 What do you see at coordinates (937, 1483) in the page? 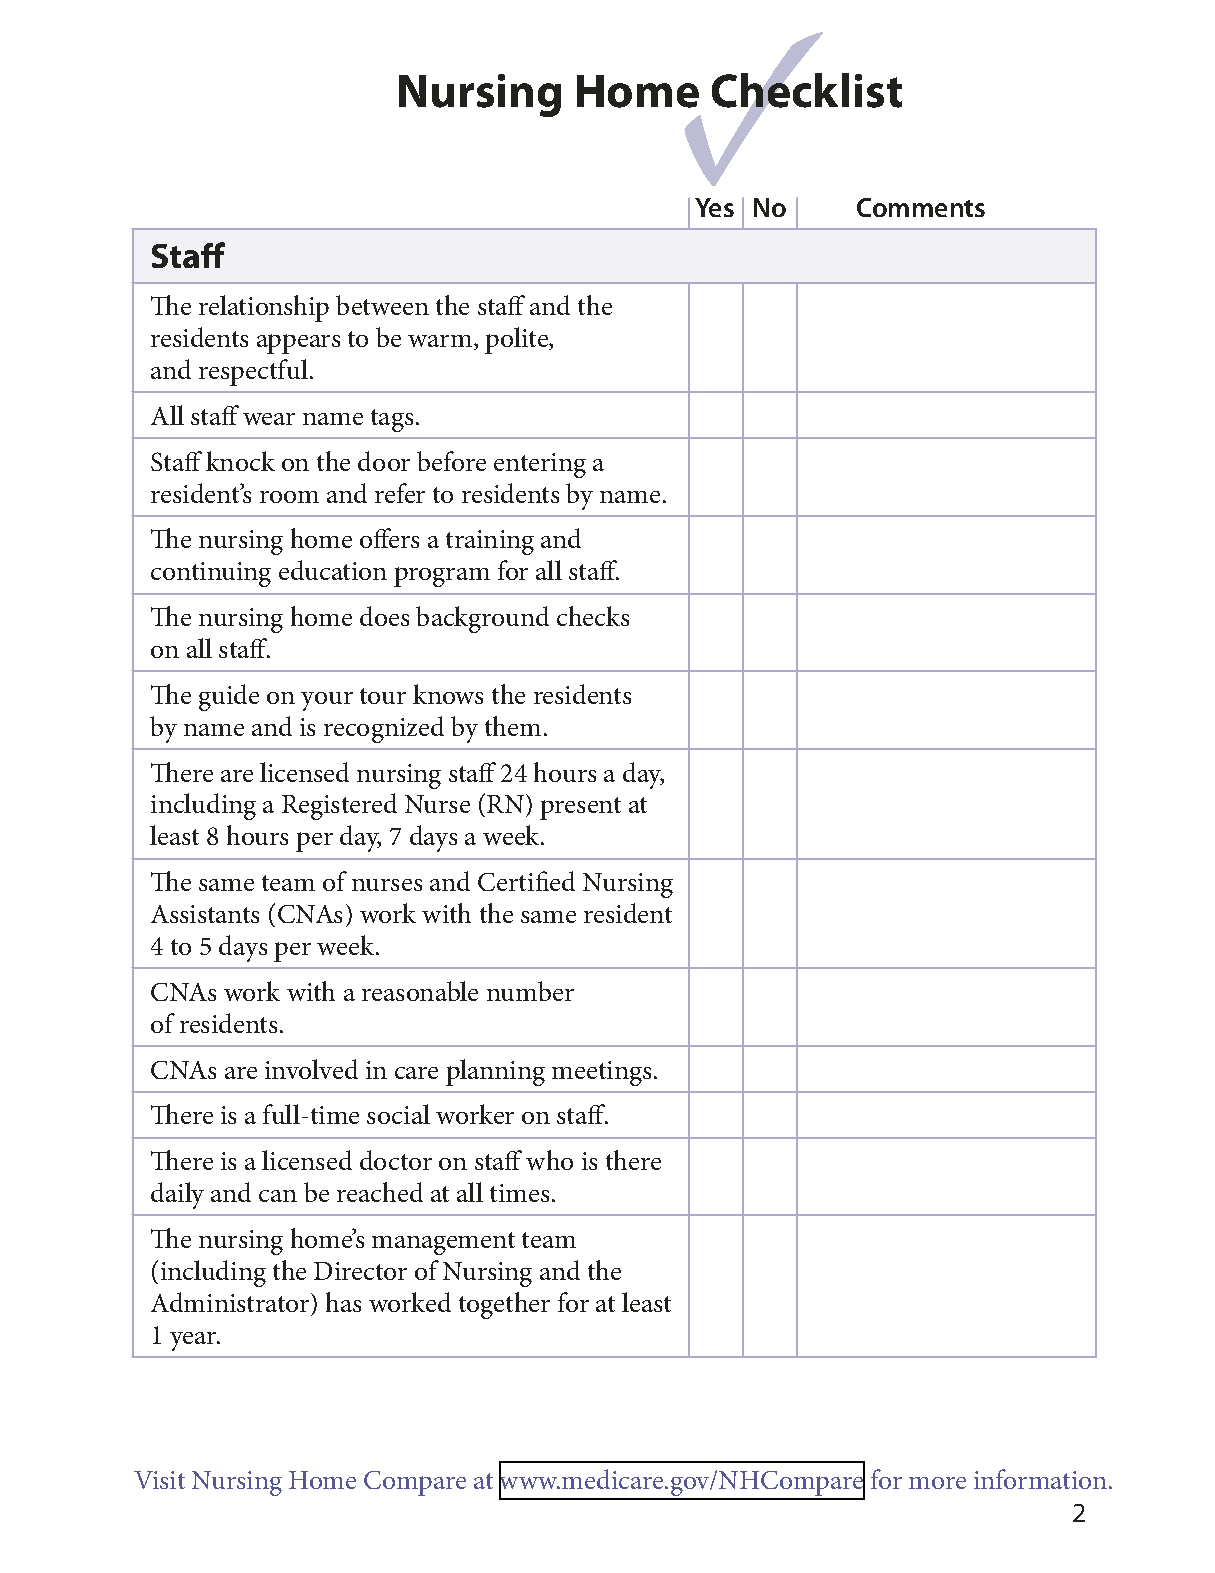
I see `more` at bounding box center [937, 1483].
